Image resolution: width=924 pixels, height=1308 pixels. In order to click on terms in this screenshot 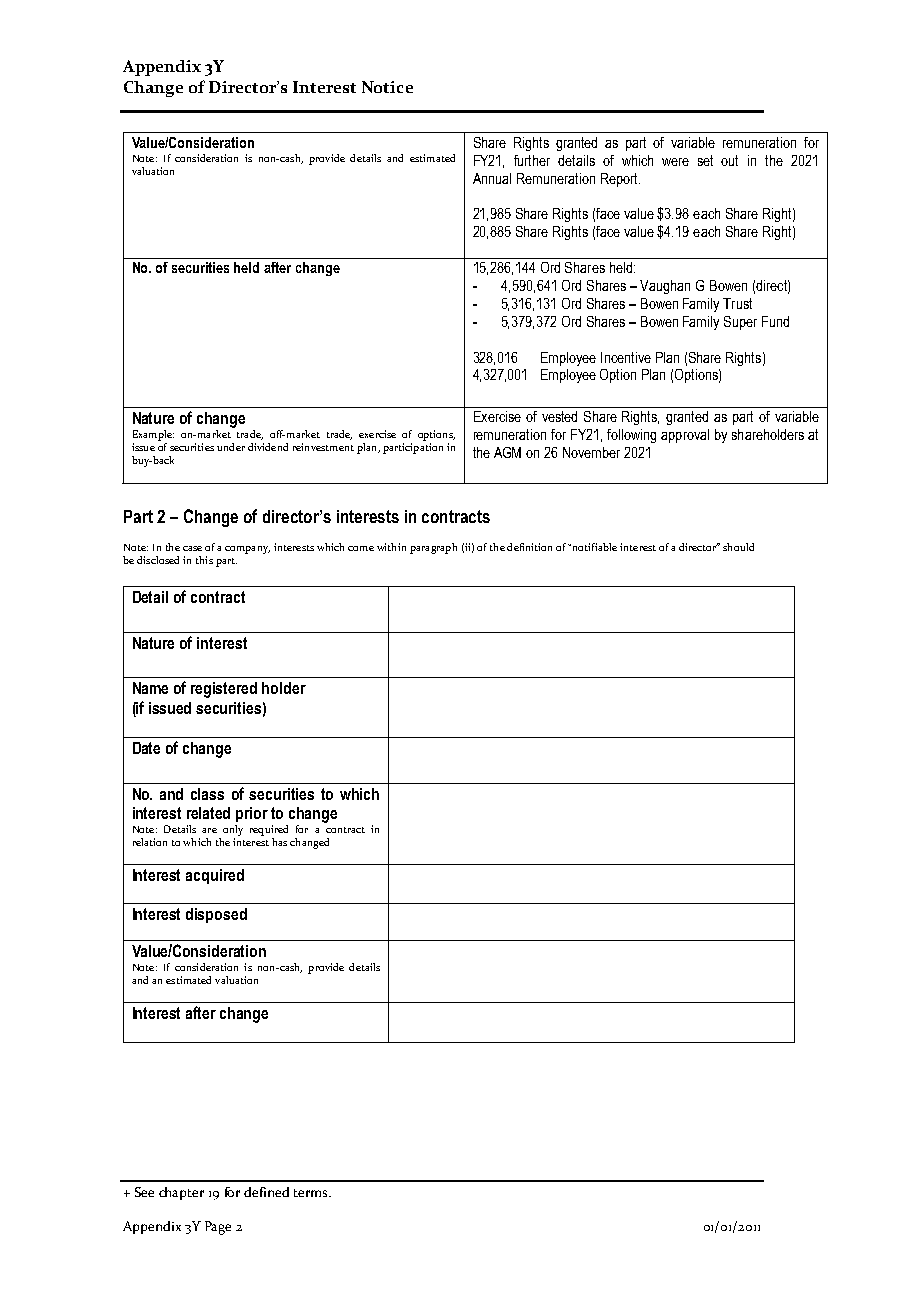, I will do `click(312, 1193)`.
